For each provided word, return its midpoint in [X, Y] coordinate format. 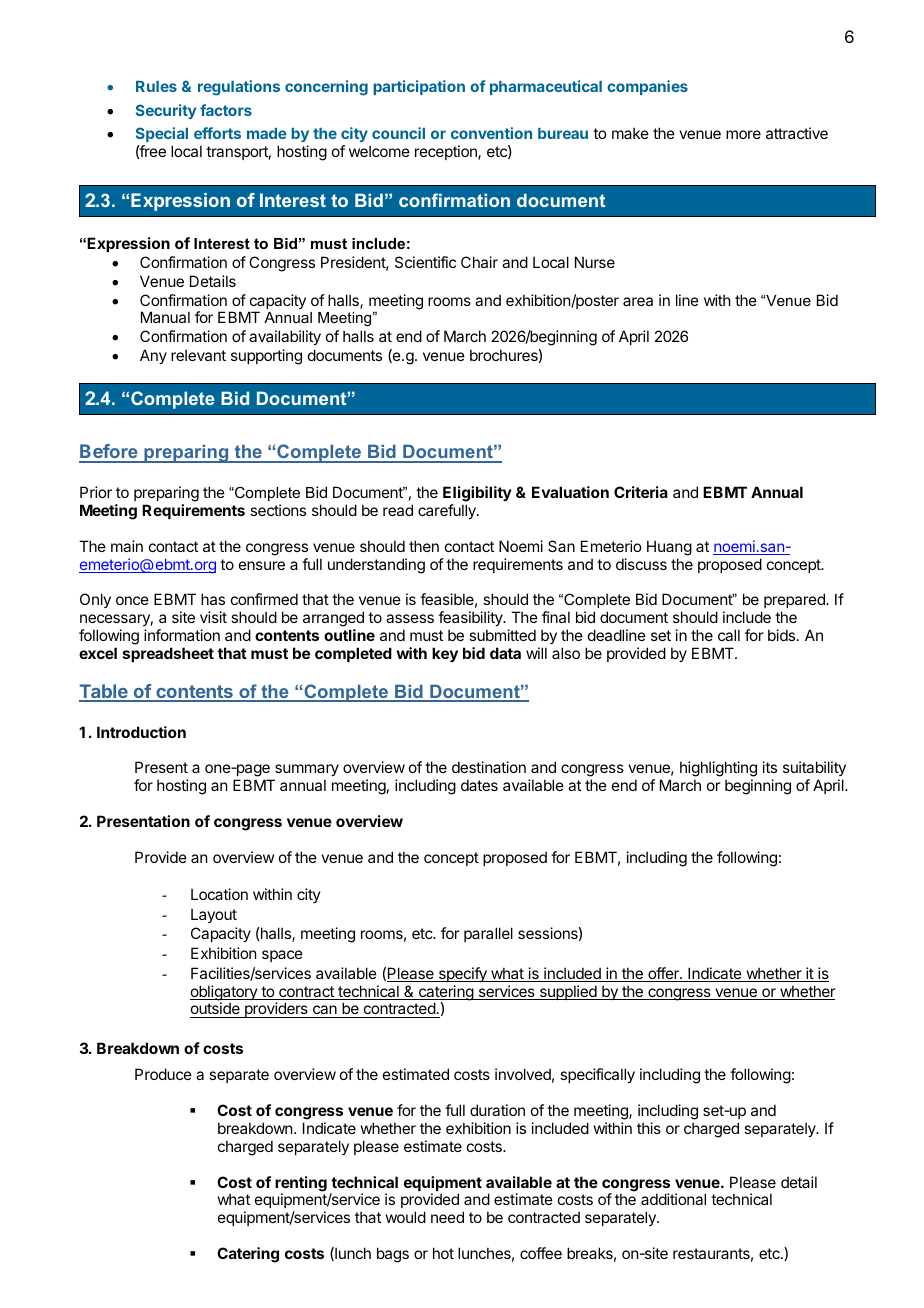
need [447, 1217]
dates [479, 785]
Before [109, 453]
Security [166, 111]
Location [219, 894]
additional [673, 1199]
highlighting [718, 770]
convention [491, 133]
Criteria [641, 492]
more [743, 134]
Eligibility [477, 495]
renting [301, 1185]
